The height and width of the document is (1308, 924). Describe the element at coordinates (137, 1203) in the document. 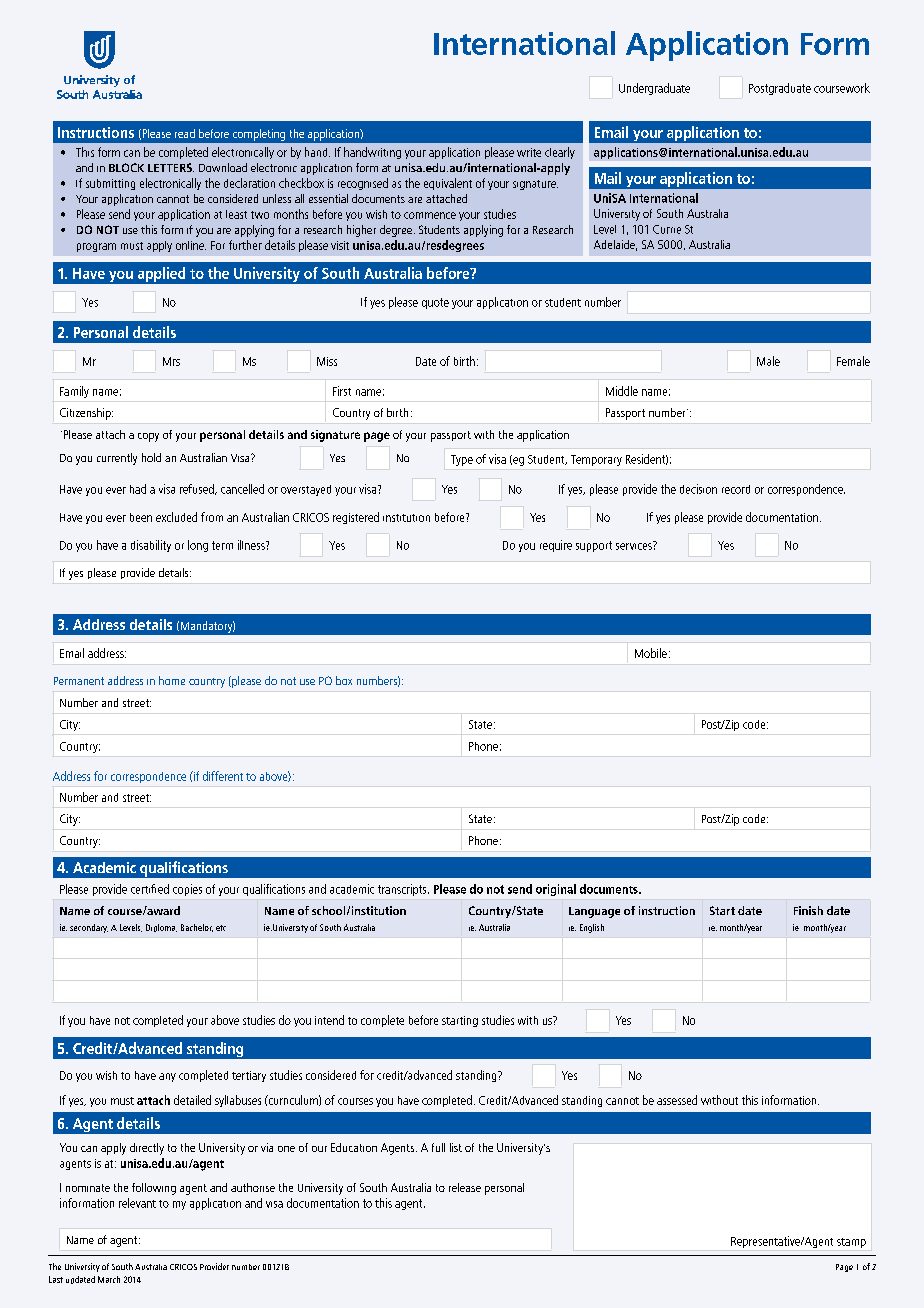

I see `relevant` at that location.
